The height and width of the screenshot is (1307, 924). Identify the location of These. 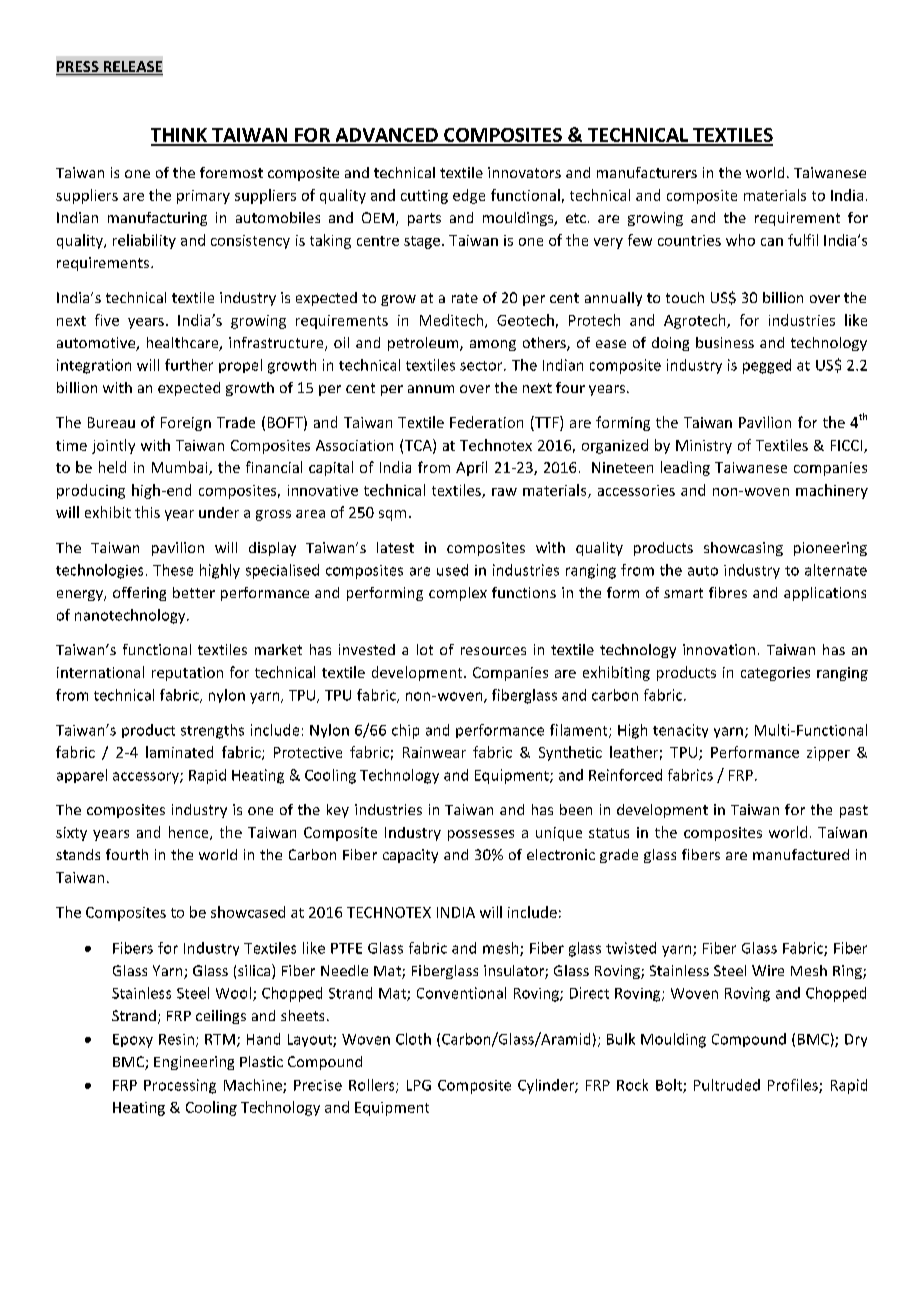
(173, 570).
